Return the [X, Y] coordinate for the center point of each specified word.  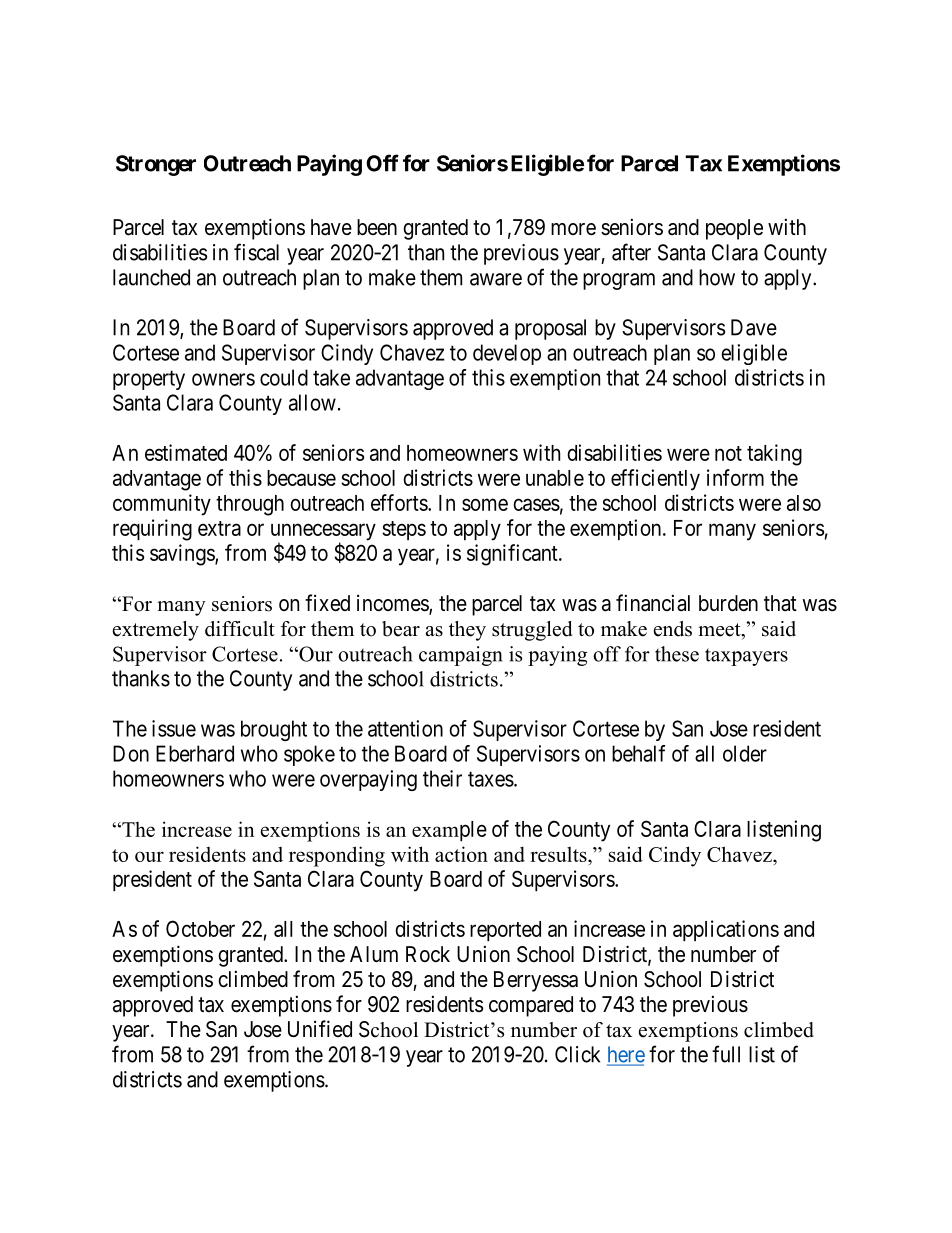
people [734, 229]
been [377, 227]
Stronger [156, 165]
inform [735, 477]
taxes [491, 779]
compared [531, 1006]
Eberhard [195, 753]
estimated [186, 452]
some [485, 504]
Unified [320, 1029]
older [745, 753]
